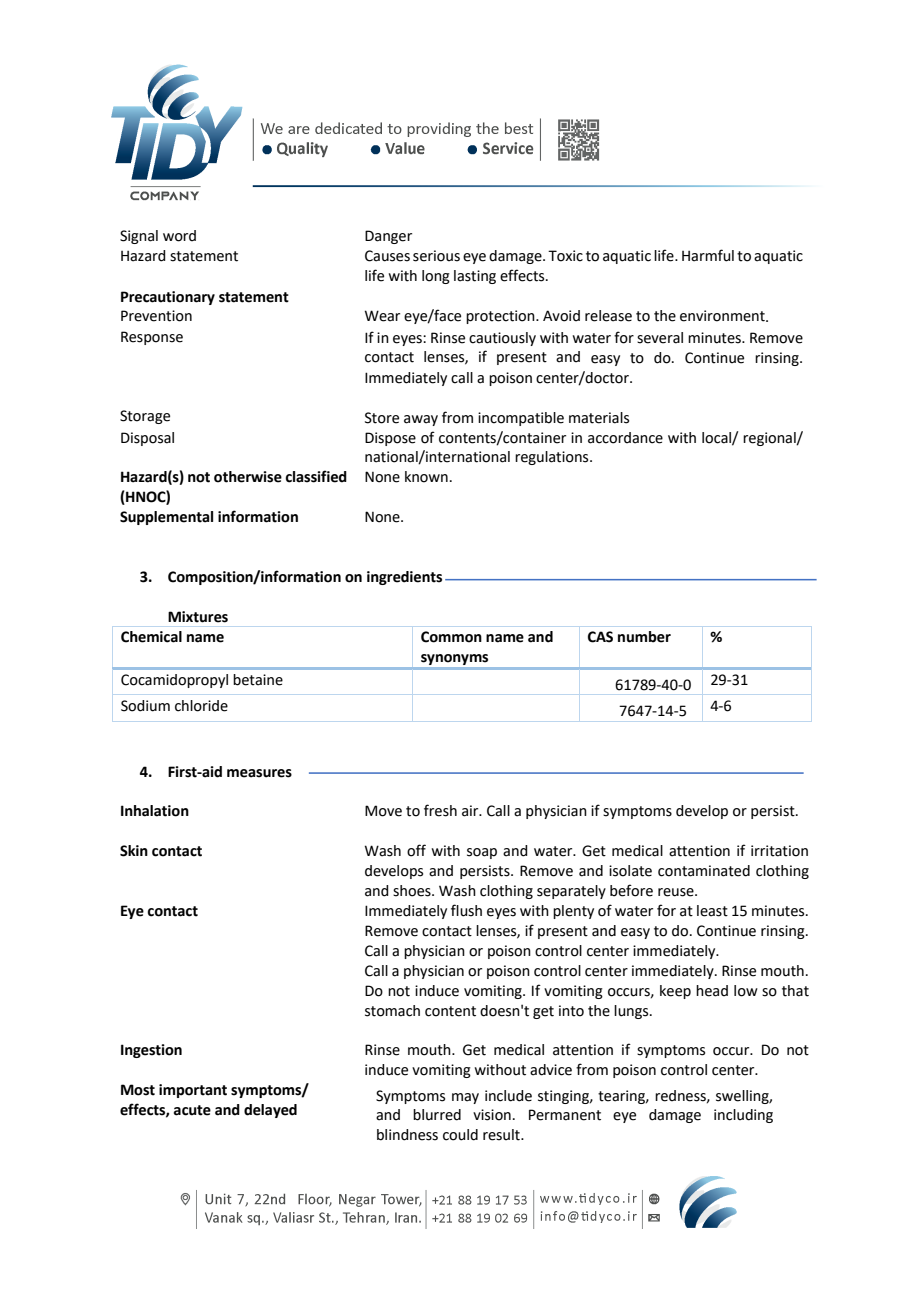  I want to click on irritation, so click(779, 851).
